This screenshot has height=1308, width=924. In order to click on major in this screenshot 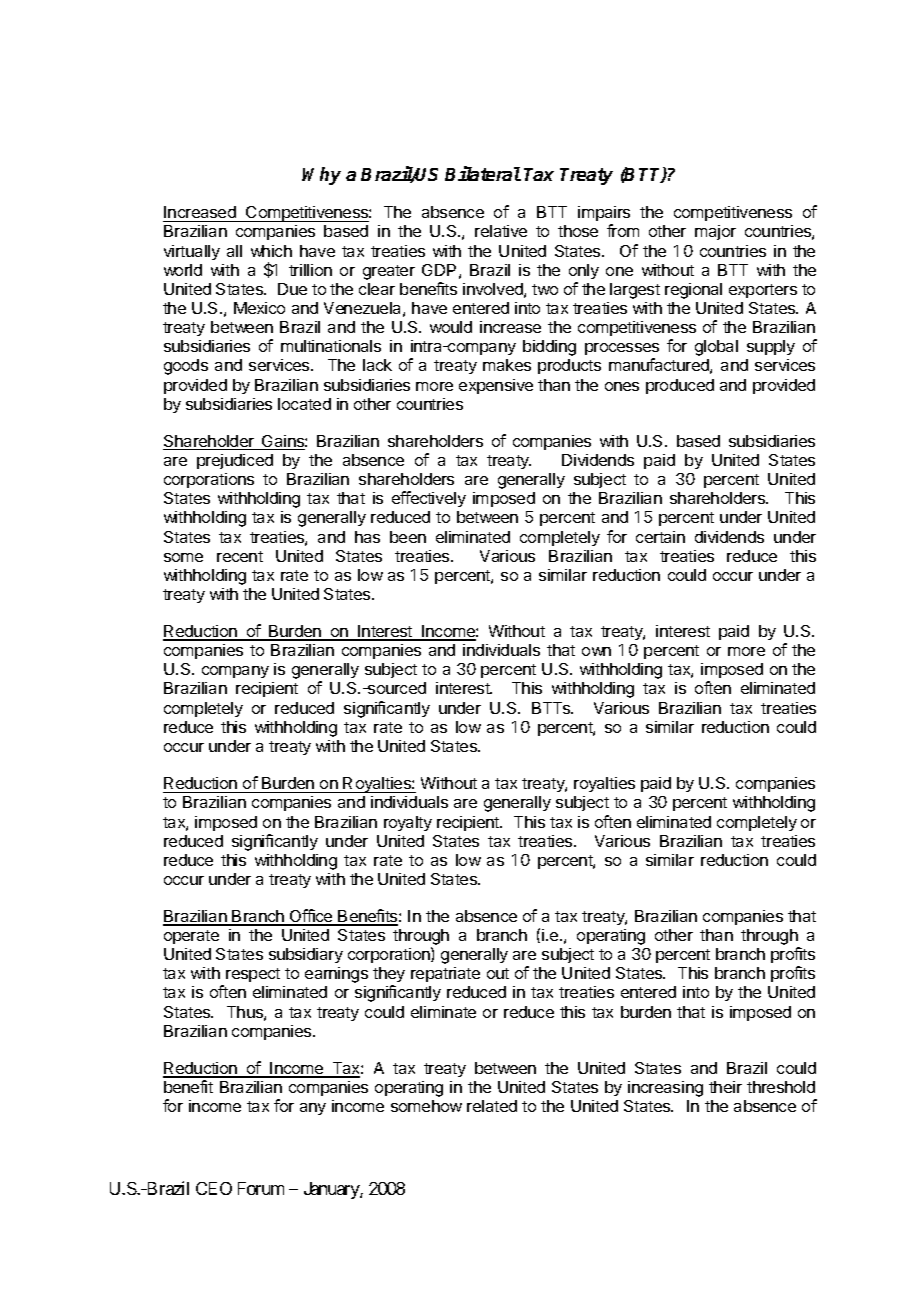, I will do `click(715, 232)`.
